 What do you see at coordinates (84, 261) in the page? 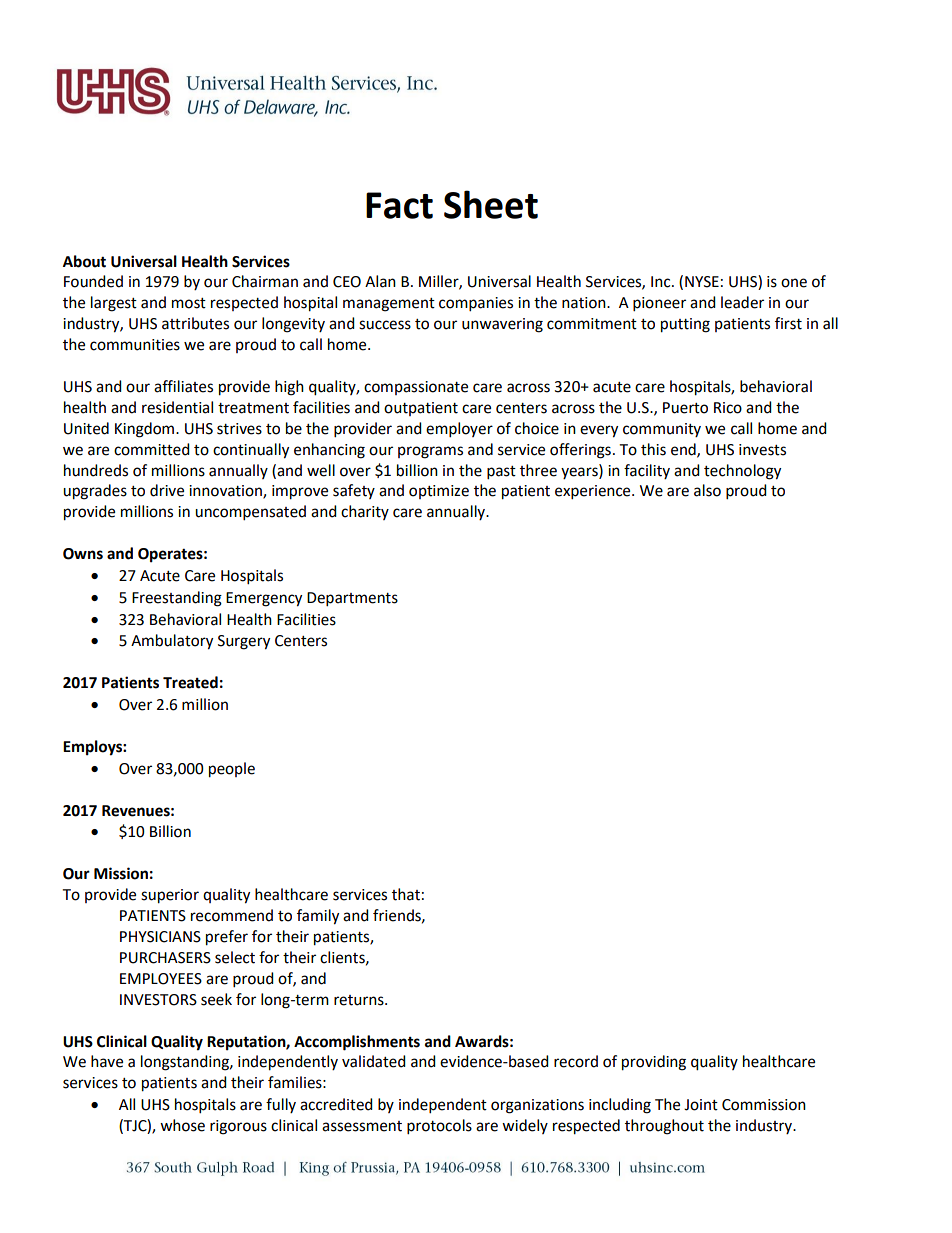
I see `About` at bounding box center [84, 261].
